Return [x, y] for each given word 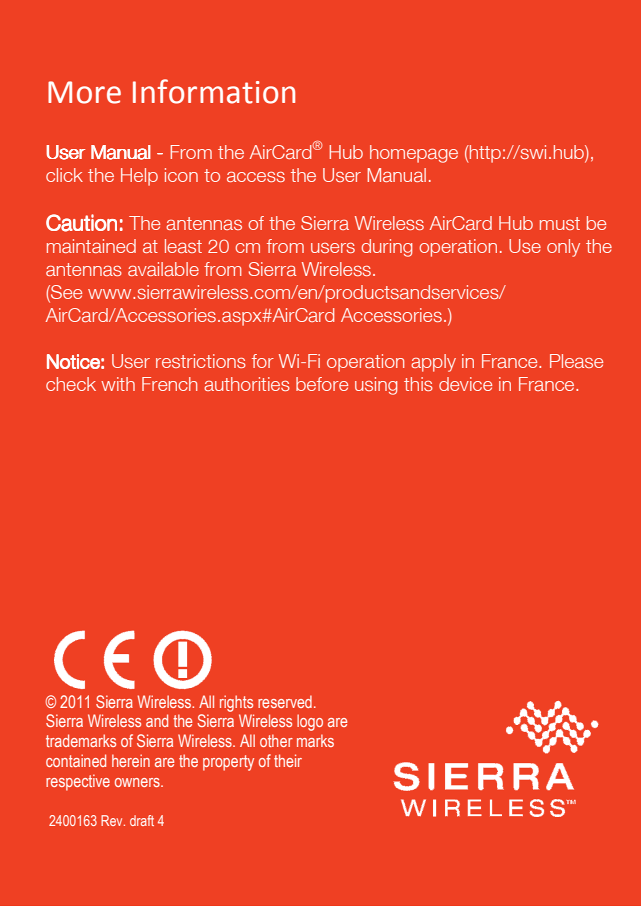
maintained [91, 246]
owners [138, 782]
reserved [285, 701]
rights [236, 703]
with [118, 384]
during [387, 248]
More [84, 92]
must [560, 223]
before [322, 384]
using [376, 386]
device [465, 384]
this [418, 384]
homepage [414, 154]
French [169, 384]
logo [310, 722]
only [563, 248]
